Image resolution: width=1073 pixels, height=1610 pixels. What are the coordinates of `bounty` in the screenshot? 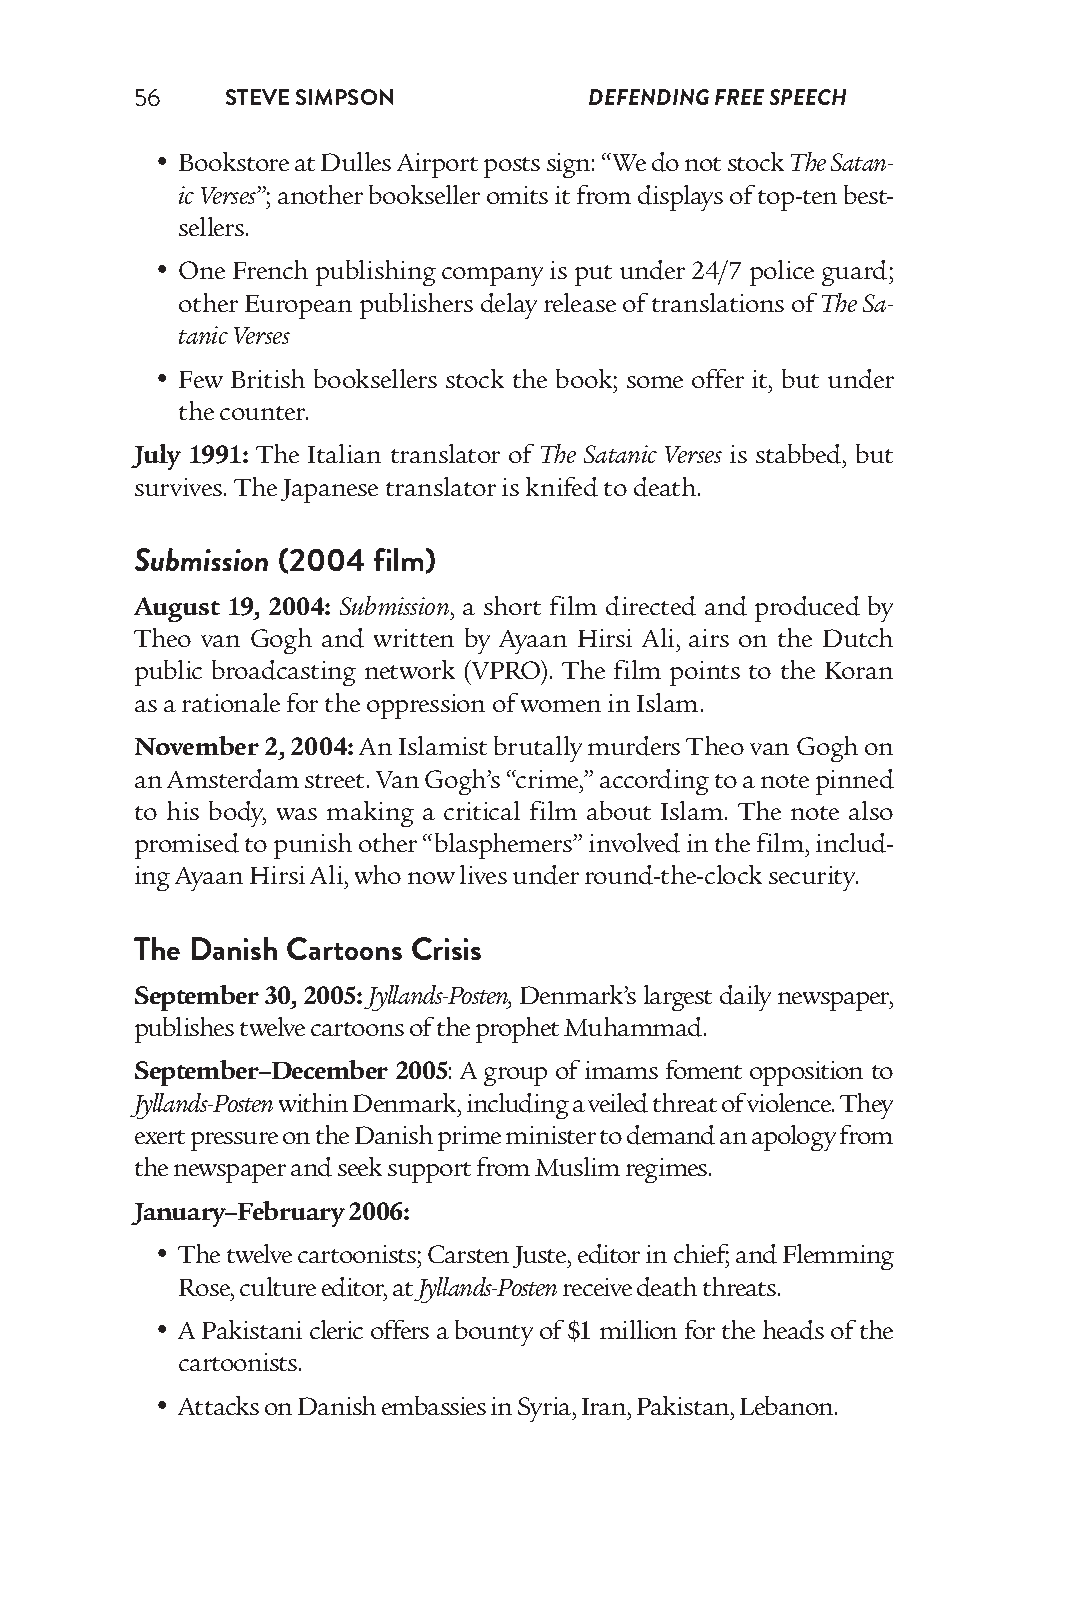 It's located at (494, 1333).
